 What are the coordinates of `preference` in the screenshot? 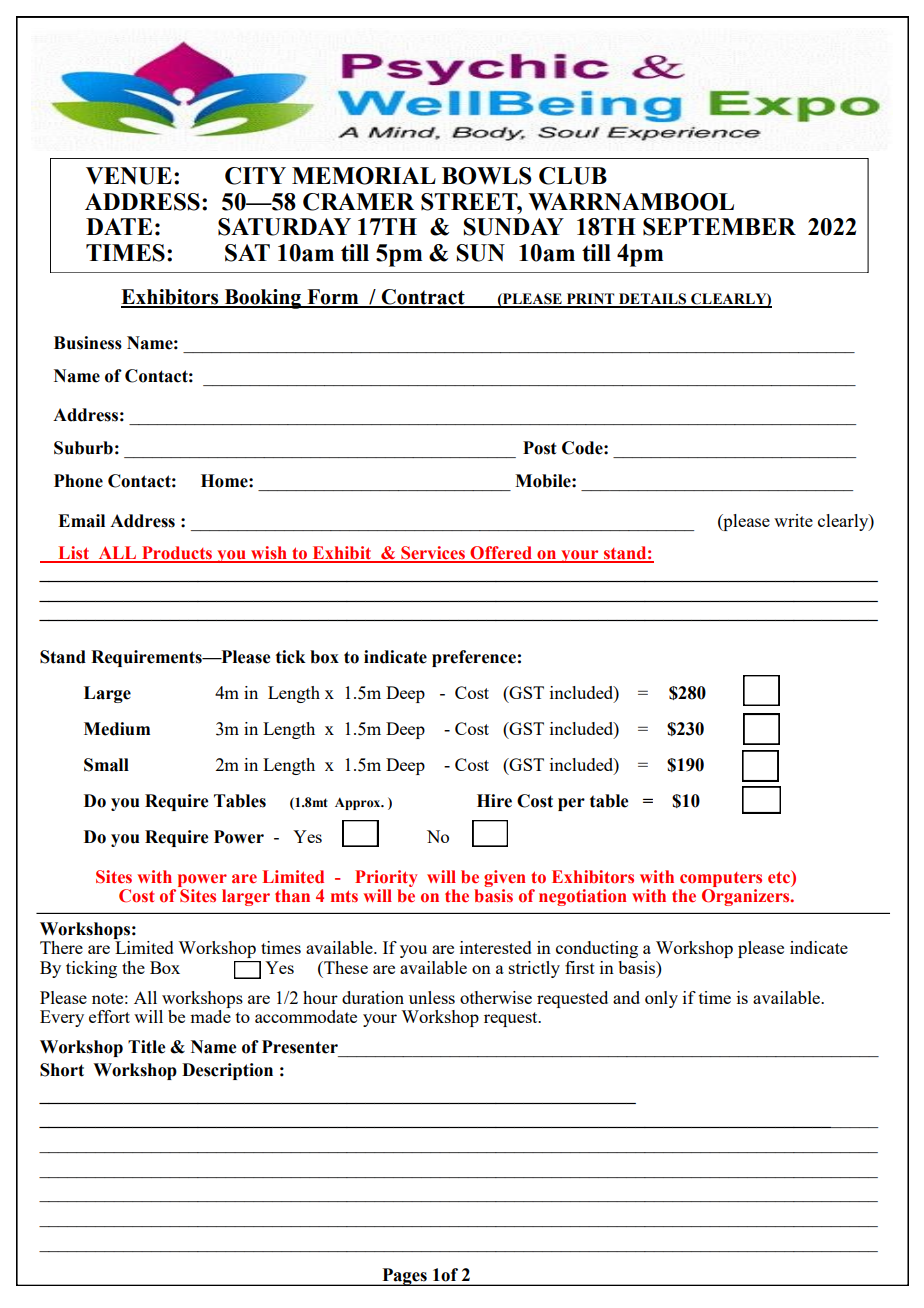 It's located at (474, 658).
